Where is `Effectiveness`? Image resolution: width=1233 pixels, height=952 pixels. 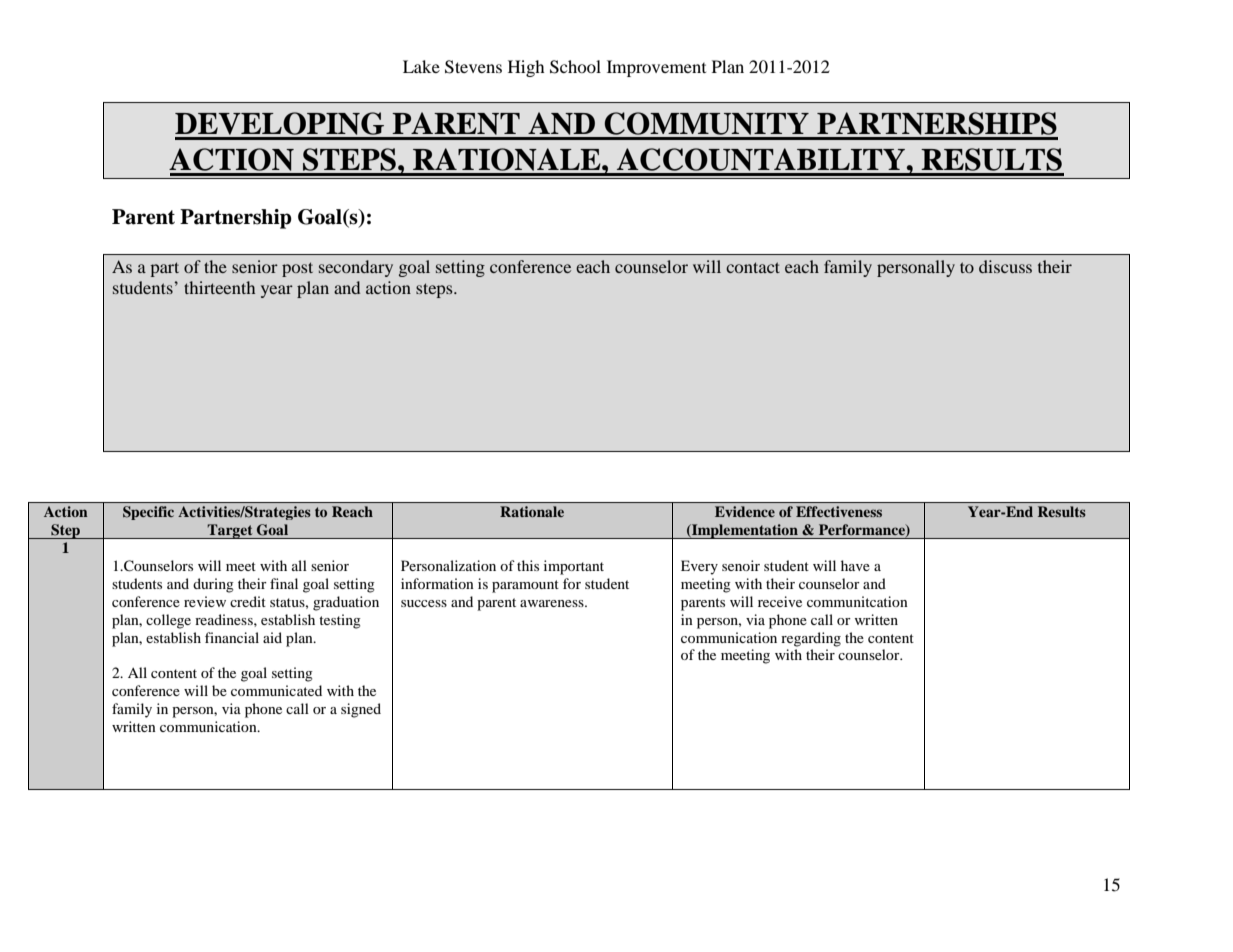 Effectiveness is located at coordinates (839, 511).
